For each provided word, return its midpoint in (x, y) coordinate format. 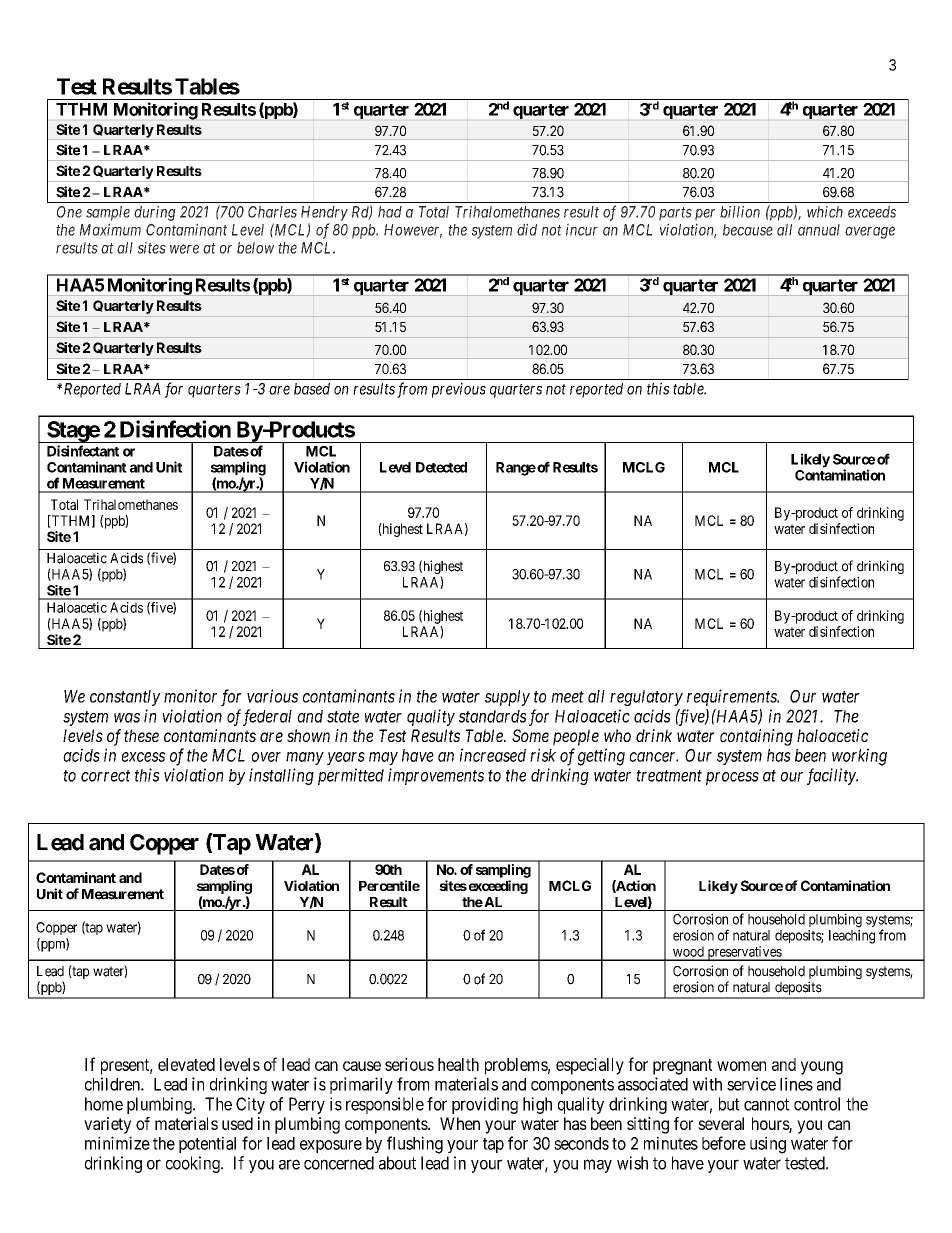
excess (143, 757)
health (458, 1064)
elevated (186, 1064)
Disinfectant (83, 451)
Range (516, 469)
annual (819, 230)
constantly (125, 698)
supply (507, 698)
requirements (733, 697)
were (184, 249)
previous (459, 390)
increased (493, 755)
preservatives (744, 953)
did (527, 229)
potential (207, 1144)
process (732, 778)
